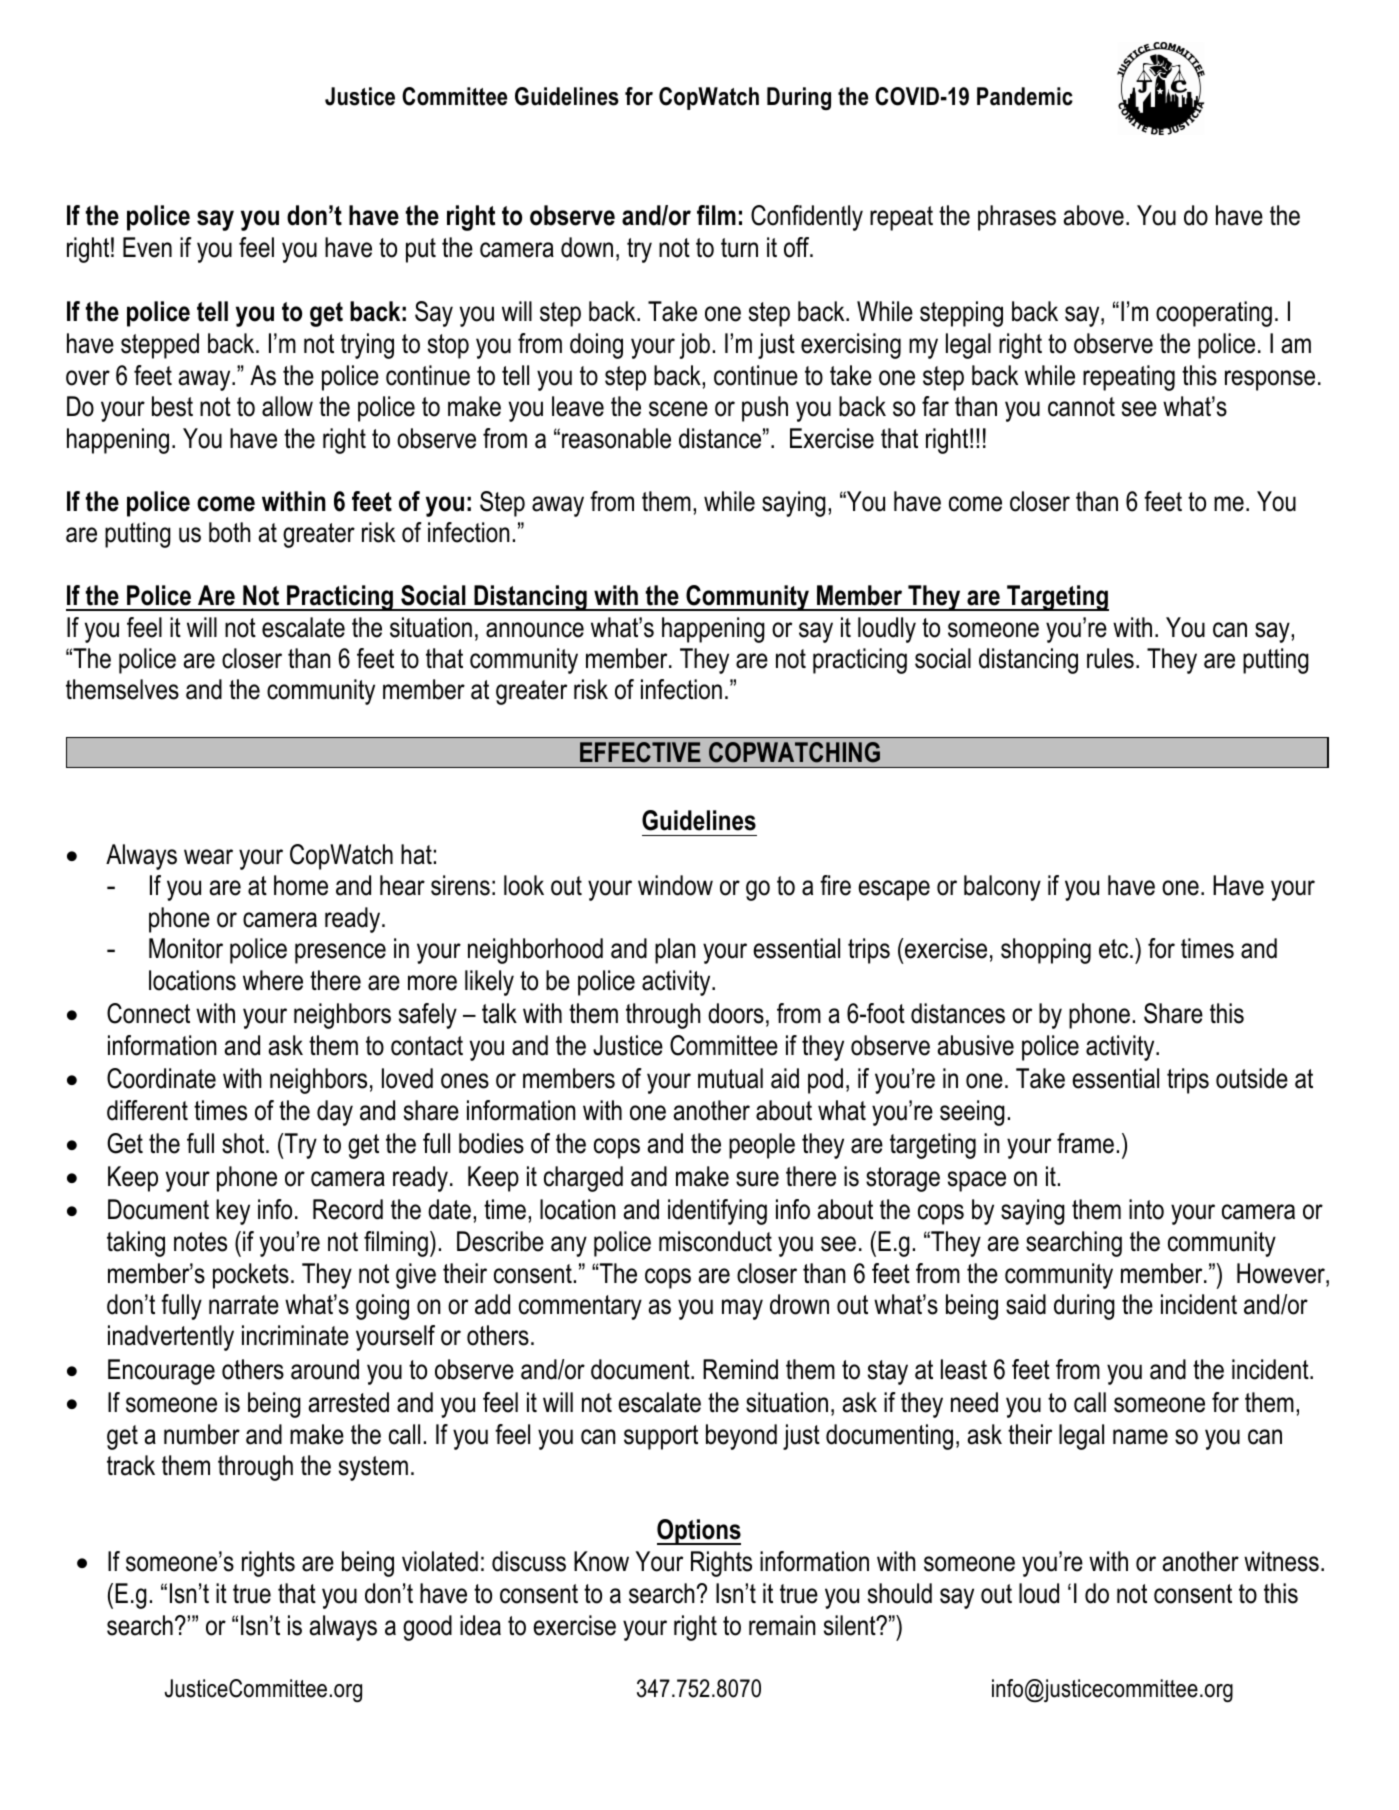 The height and width of the screenshot is (1810, 1399). Describe the element at coordinates (1281, 1561) in the screenshot. I see `witness` at that location.
